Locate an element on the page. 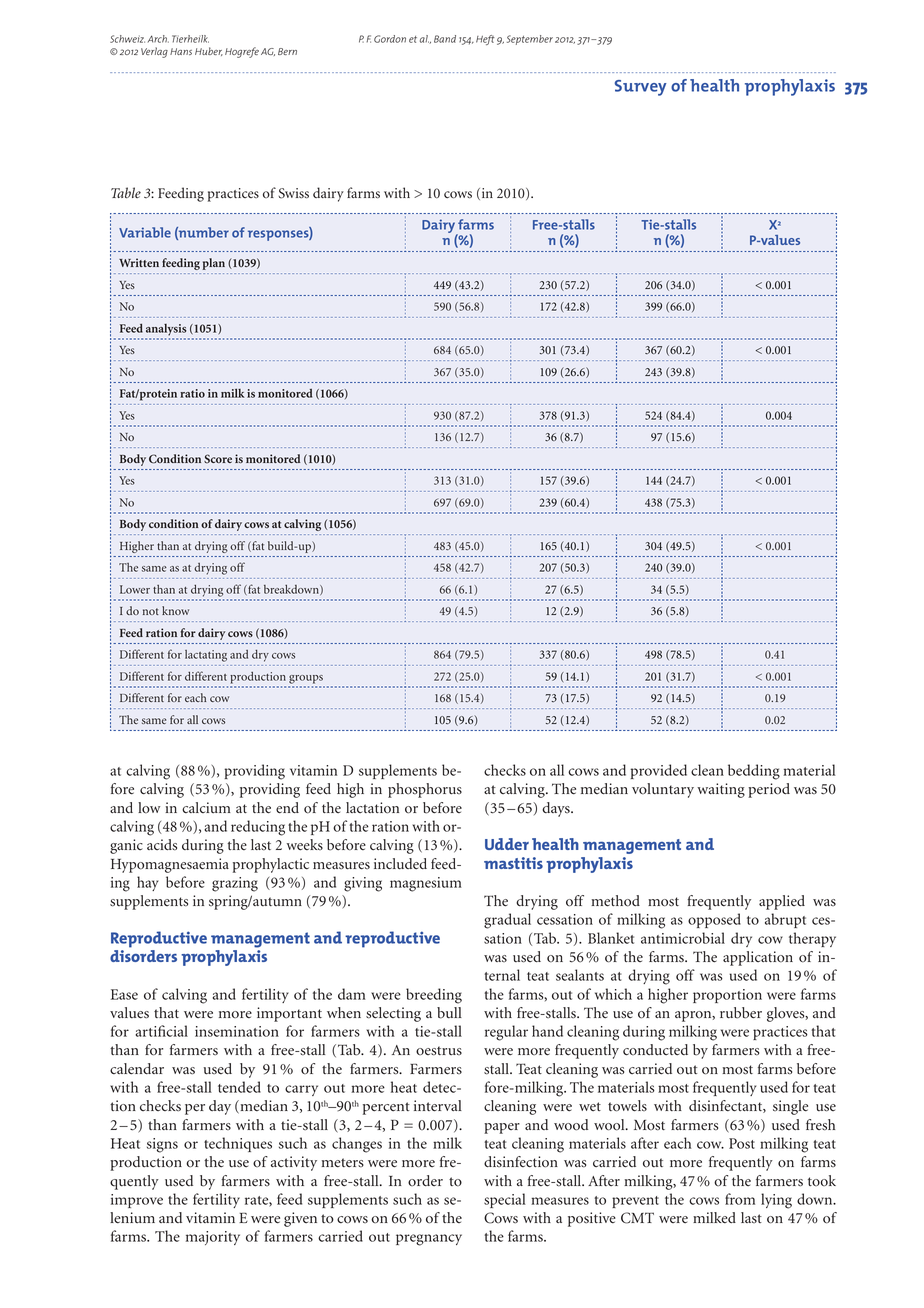 The height and width of the page is (1308, 924). waiting is located at coordinates (721, 790).
